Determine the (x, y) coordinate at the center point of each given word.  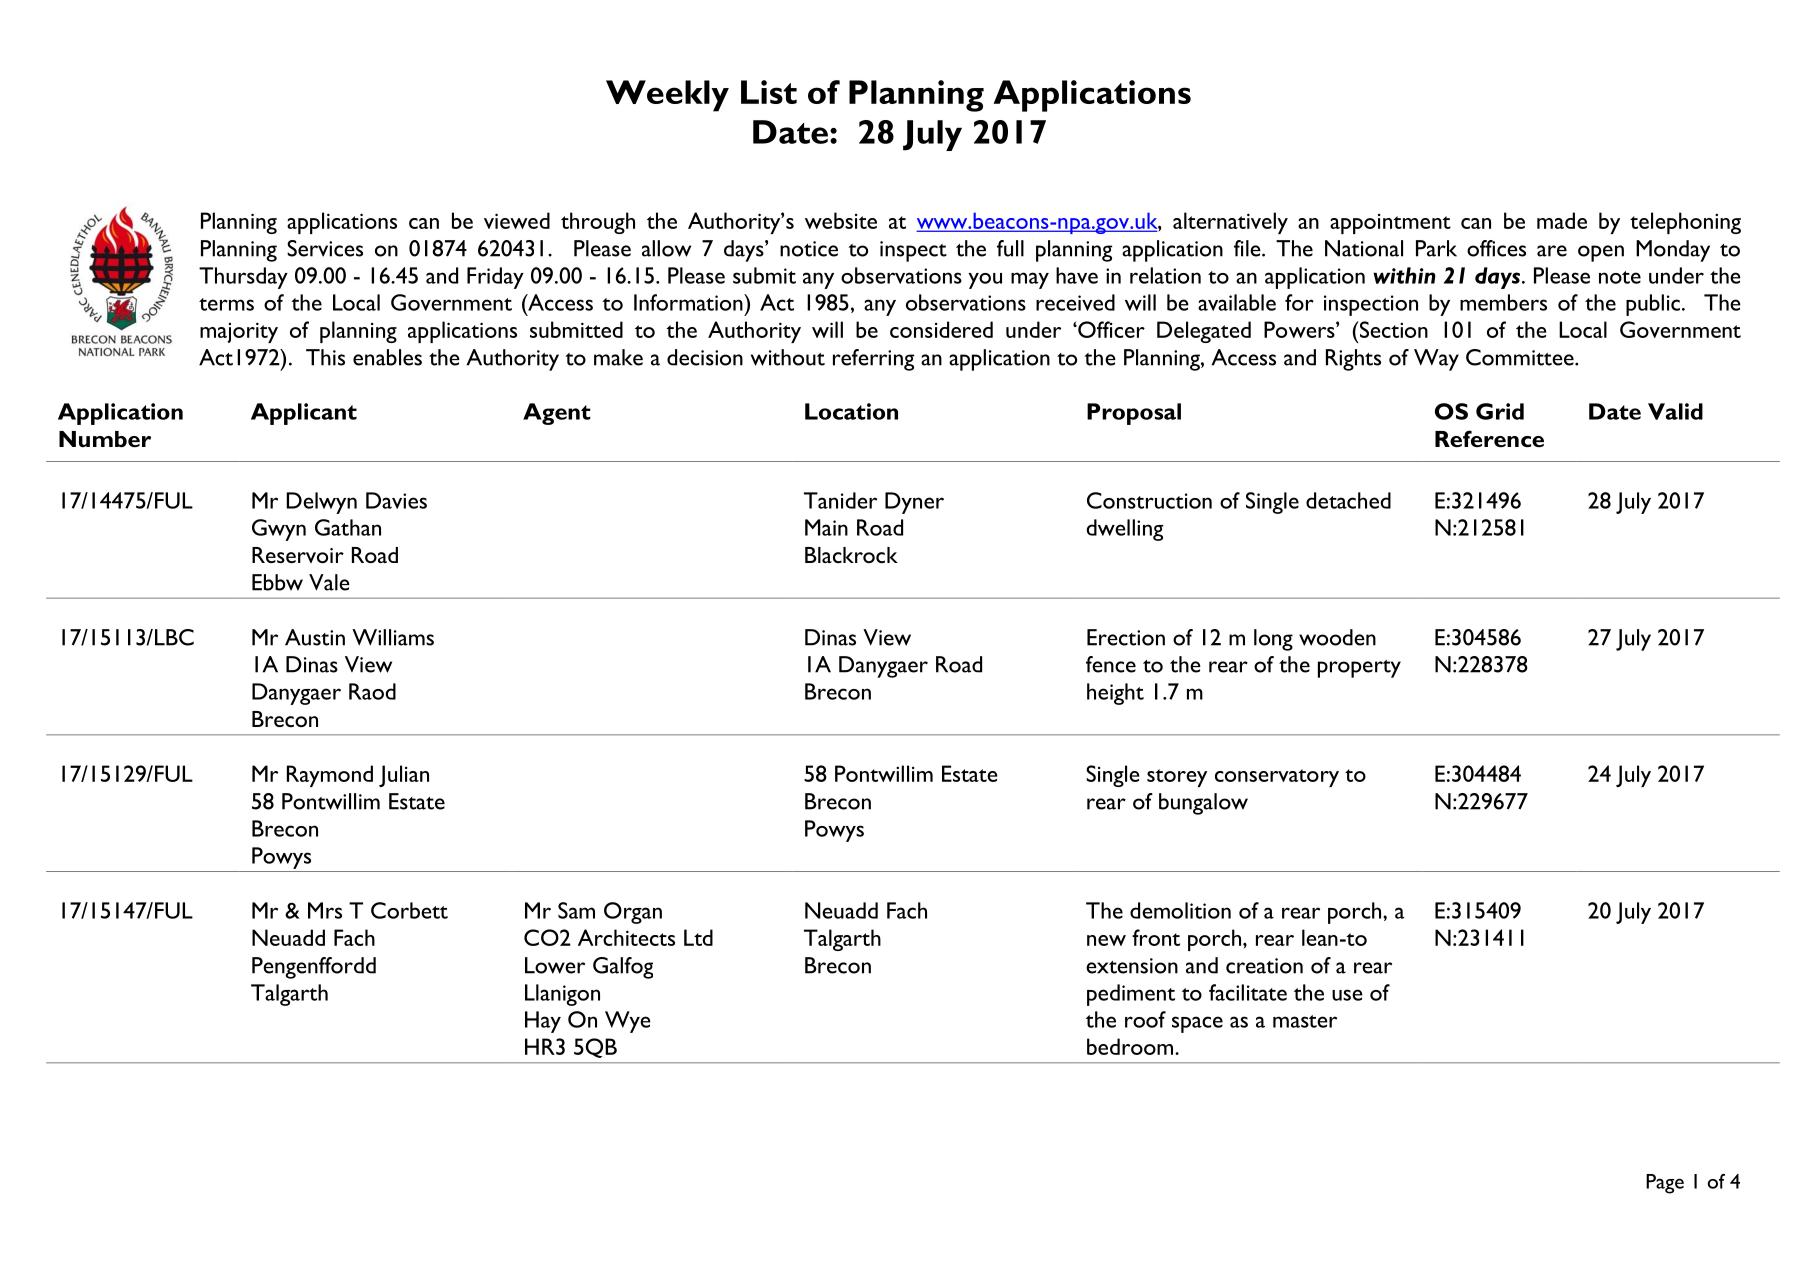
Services (325, 248)
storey (1177, 778)
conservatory (1277, 778)
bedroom (1131, 1046)
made (1562, 220)
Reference (1489, 438)
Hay (543, 1022)
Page (1665, 1184)
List (769, 92)
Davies (396, 500)
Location (851, 411)
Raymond (330, 776)
